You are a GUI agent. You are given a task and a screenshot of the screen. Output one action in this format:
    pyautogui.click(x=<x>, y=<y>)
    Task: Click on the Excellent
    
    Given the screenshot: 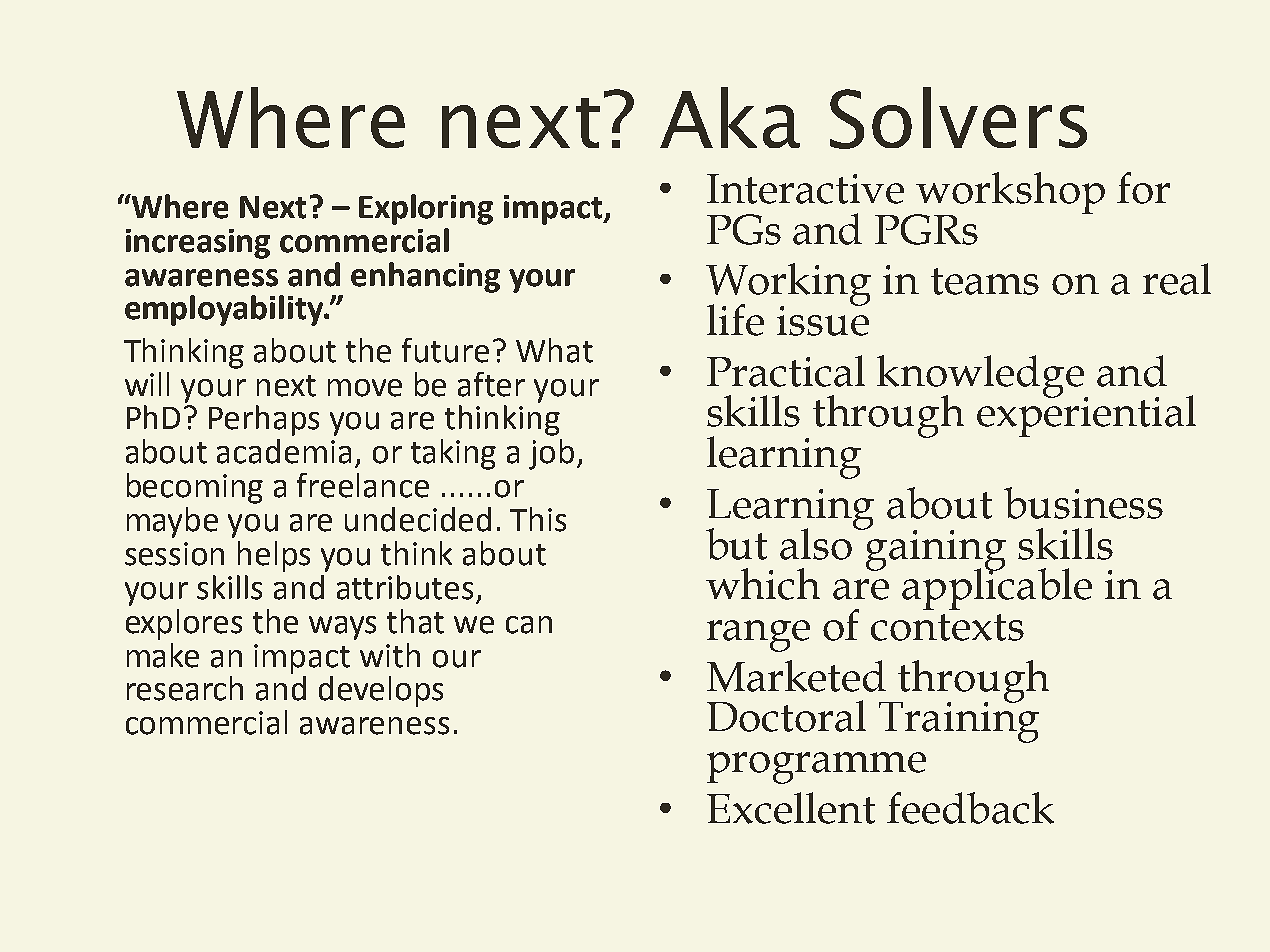 What is the action you would take?
    pyautogui.click(x=791, y=808)
